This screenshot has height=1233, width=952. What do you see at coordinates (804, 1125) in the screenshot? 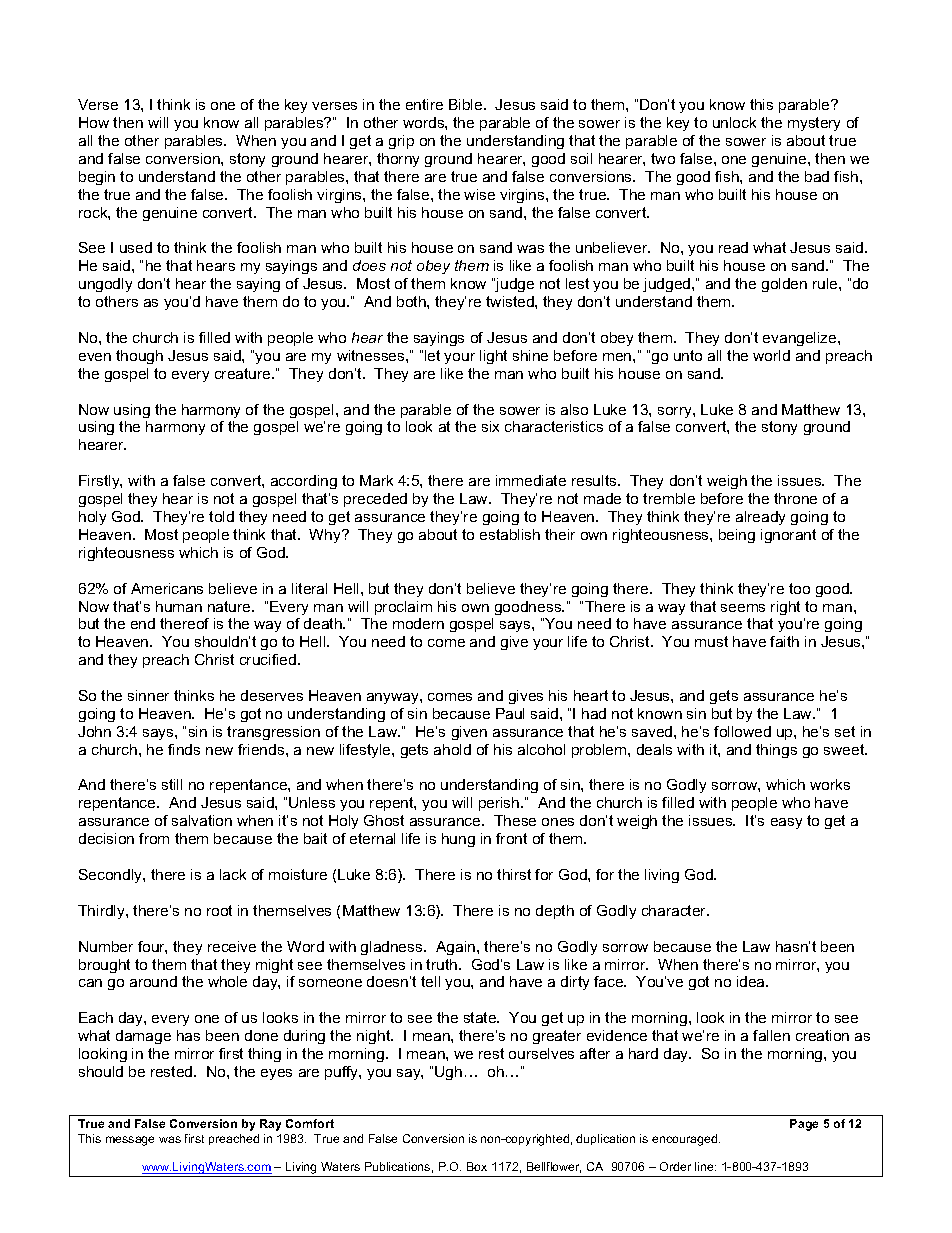
I see `Page` at bounding box center [804, 1125].
